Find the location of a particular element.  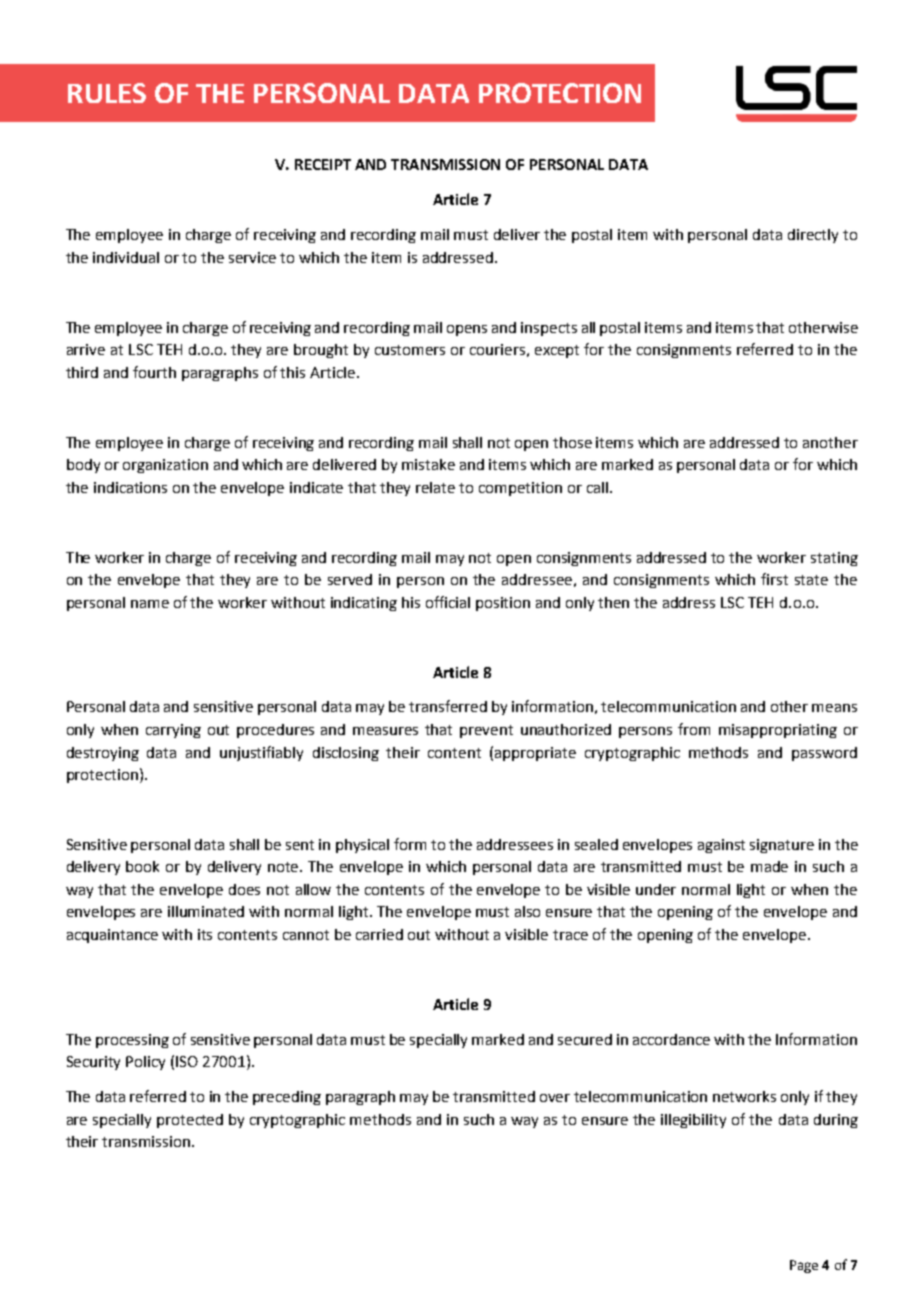

book is located at coordinates (142, 866).
